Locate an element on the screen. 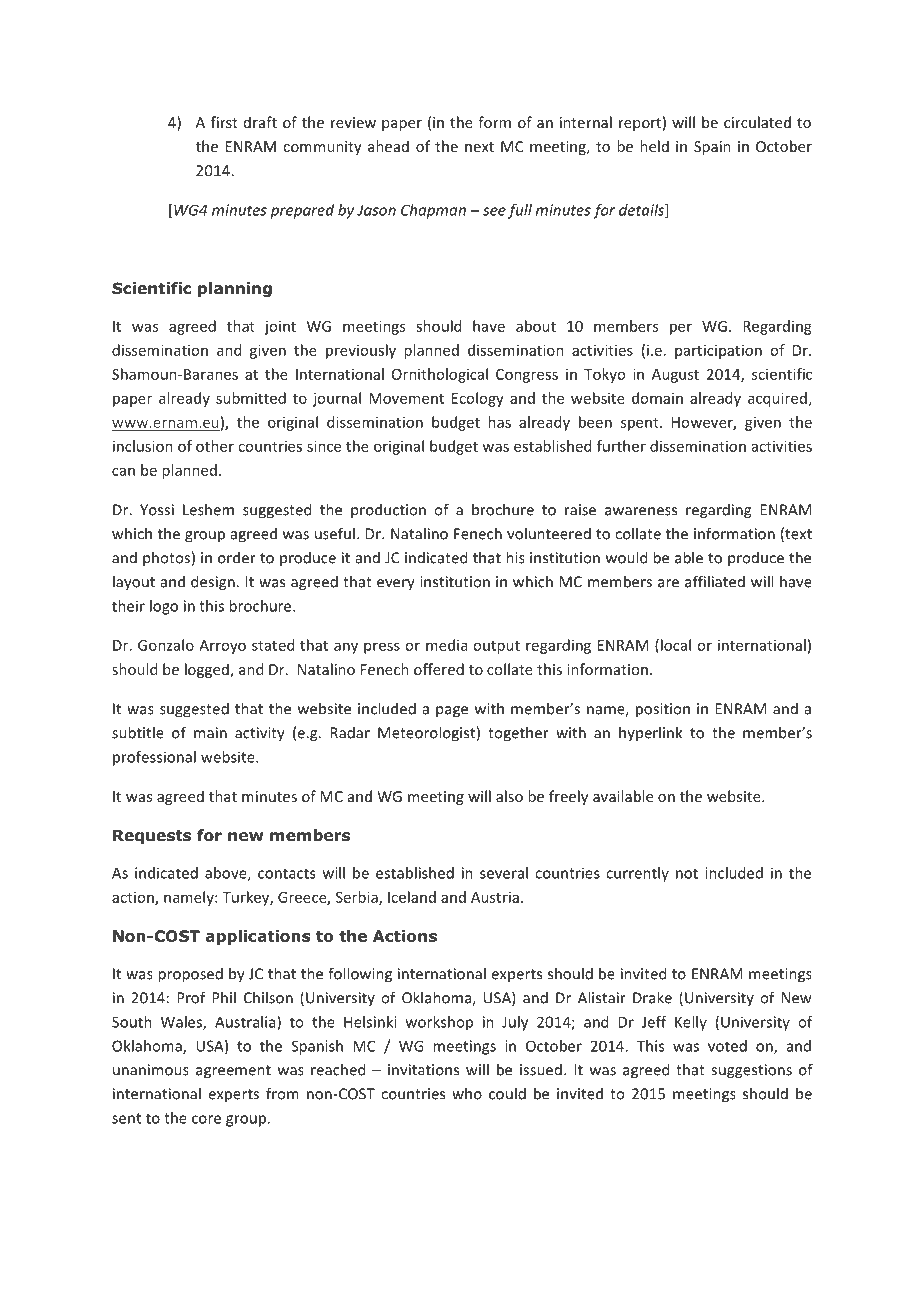 This screenshot has width=924, height=1308. first is located at coordinates (224, 122).
